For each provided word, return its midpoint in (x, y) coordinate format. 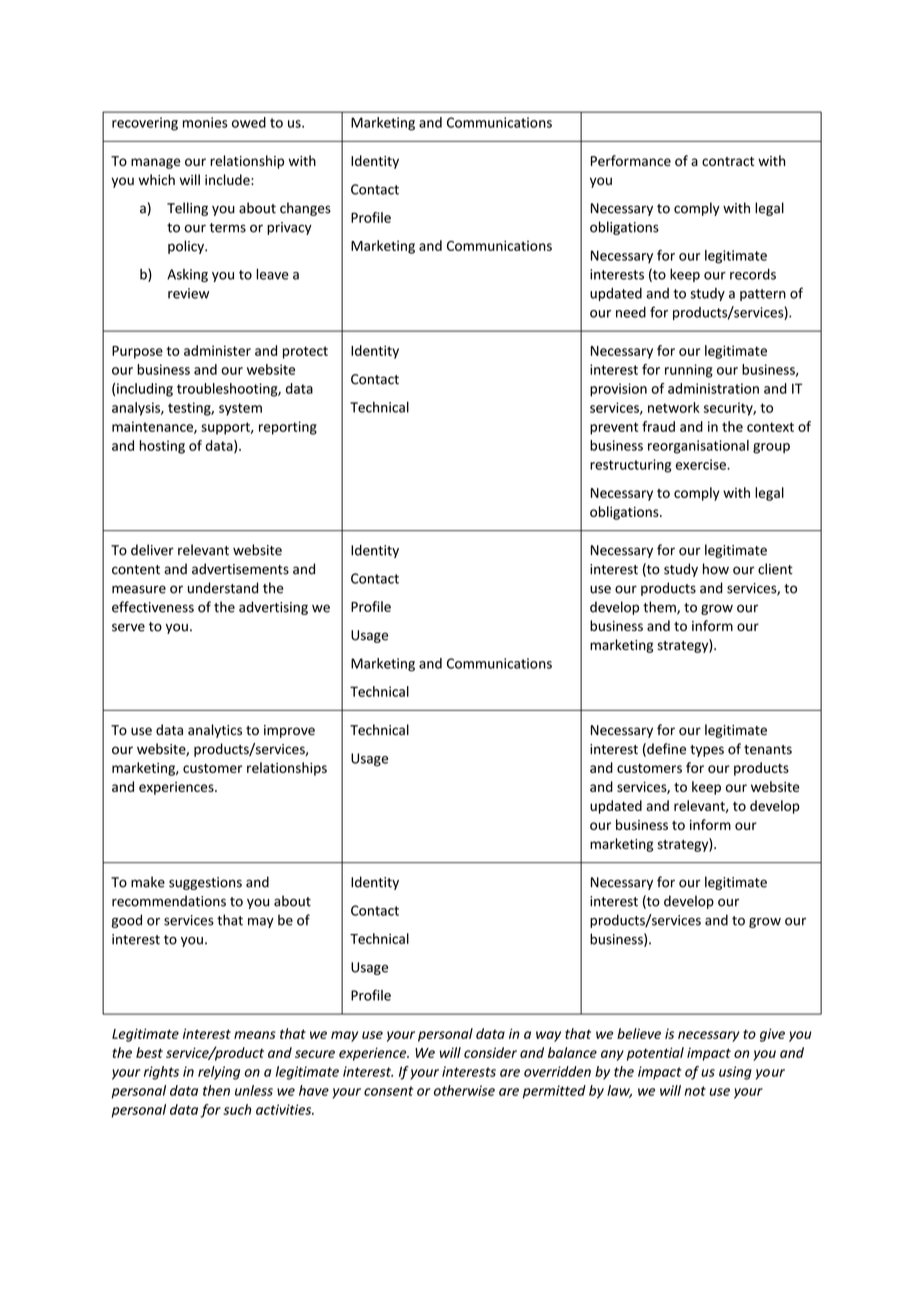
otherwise (464, 1090)
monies (205, 122)
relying (219, 1073)
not (695, 1091)
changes (305, 209)
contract (728, 161)
